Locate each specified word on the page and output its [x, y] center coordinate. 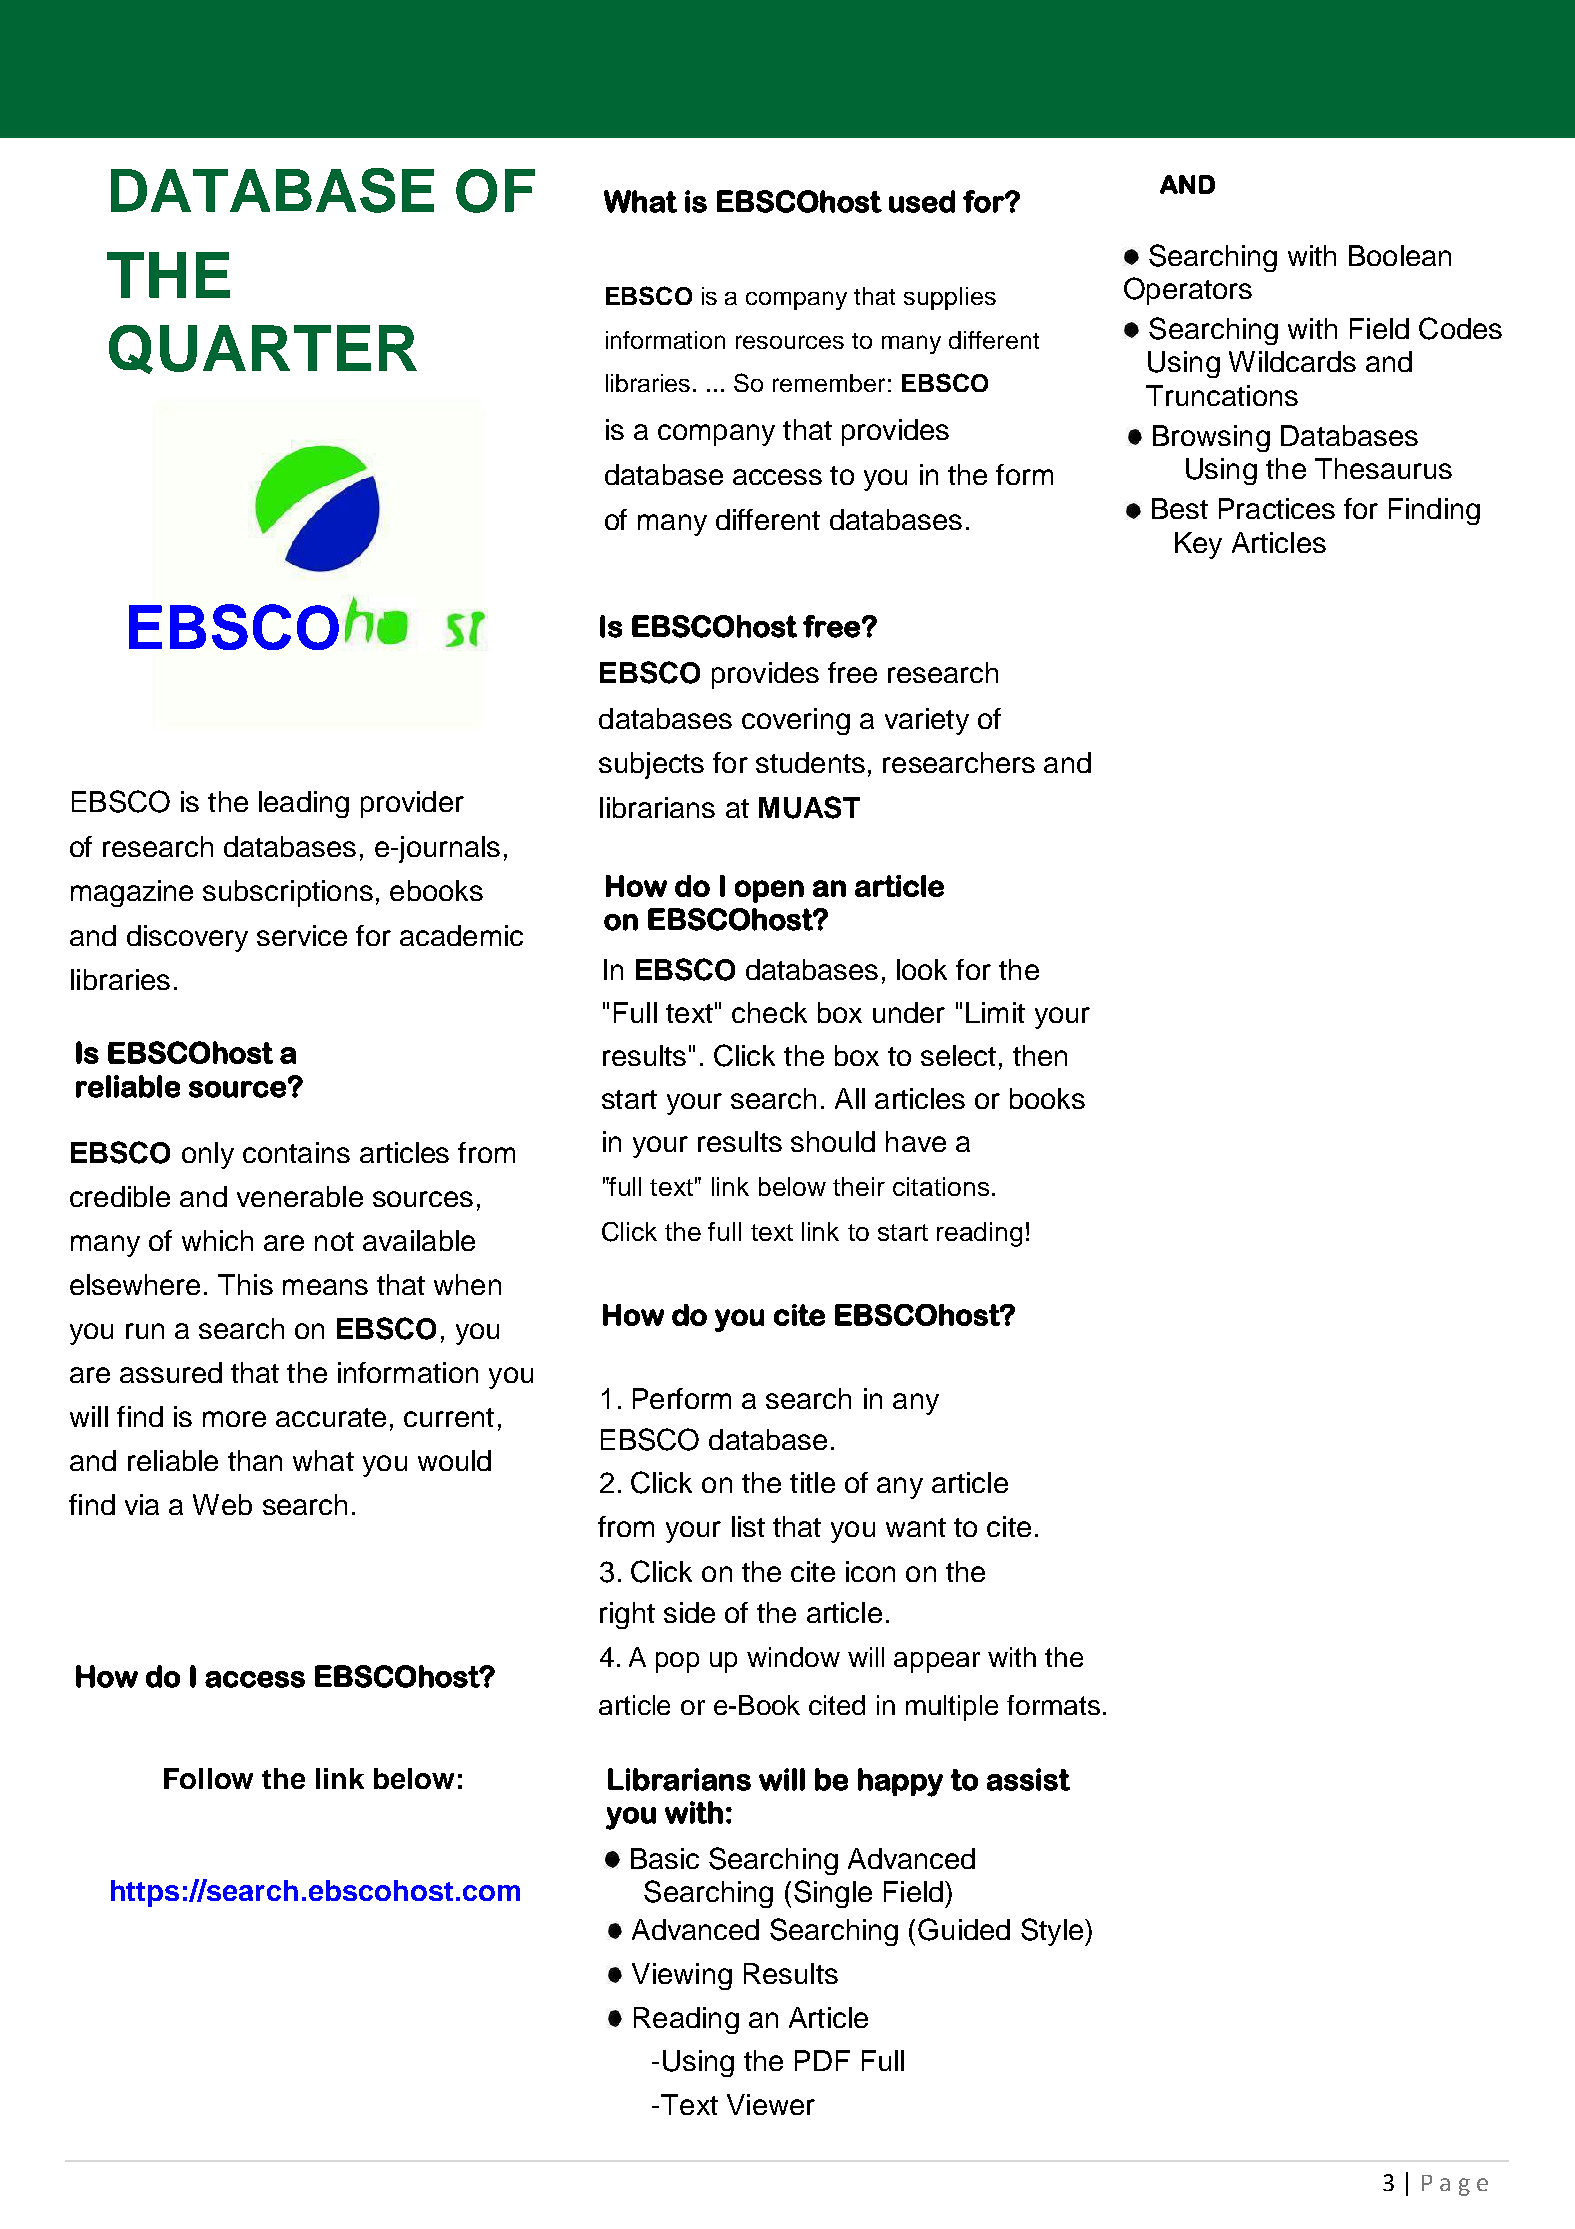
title [812, 1482]
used [922, 201]
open [769, 891]
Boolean [1400, 255]
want [916, 1527]
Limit [995, 1012]
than [255, 1460]
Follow [208, 1778]
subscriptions [288, 893]
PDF [822, 2060]
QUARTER [263, 349]
